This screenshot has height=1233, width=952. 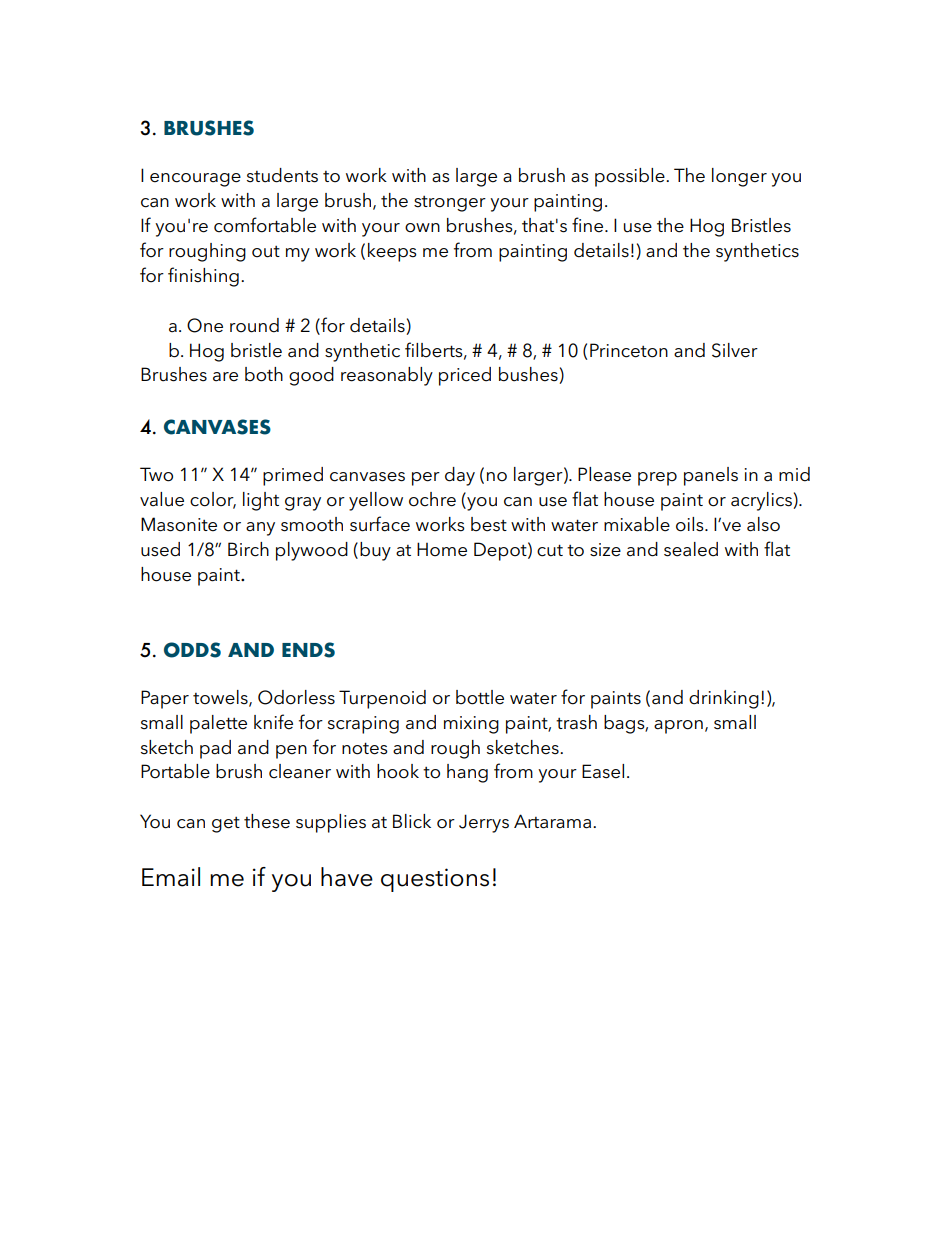 I want to click on palette, so click(x=218, y=724).
